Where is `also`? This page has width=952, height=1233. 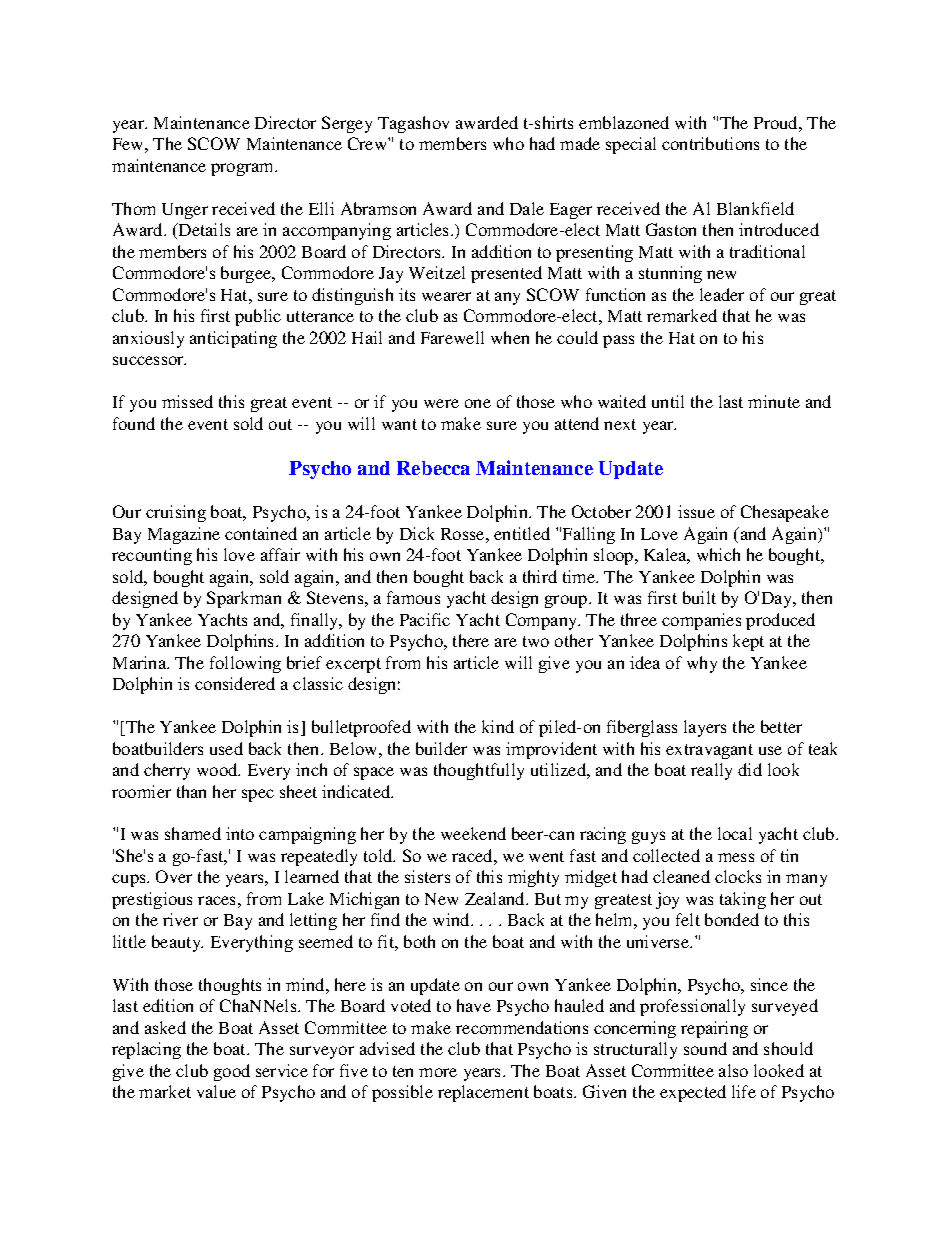 also is located at coordinates (733, 1070).
